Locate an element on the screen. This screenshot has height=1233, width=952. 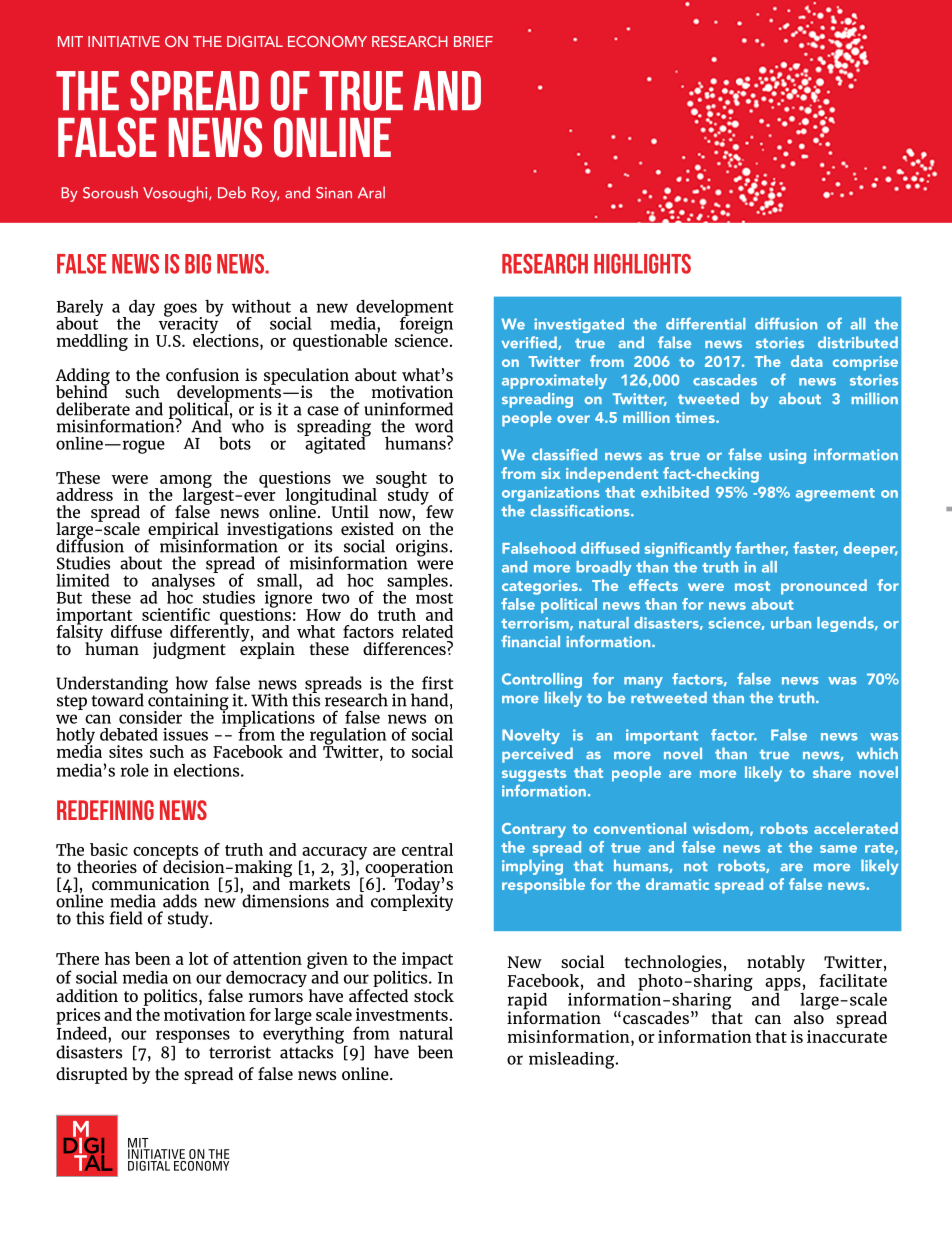
HIGHLIGHTS is located at coordinates (642, 264).
